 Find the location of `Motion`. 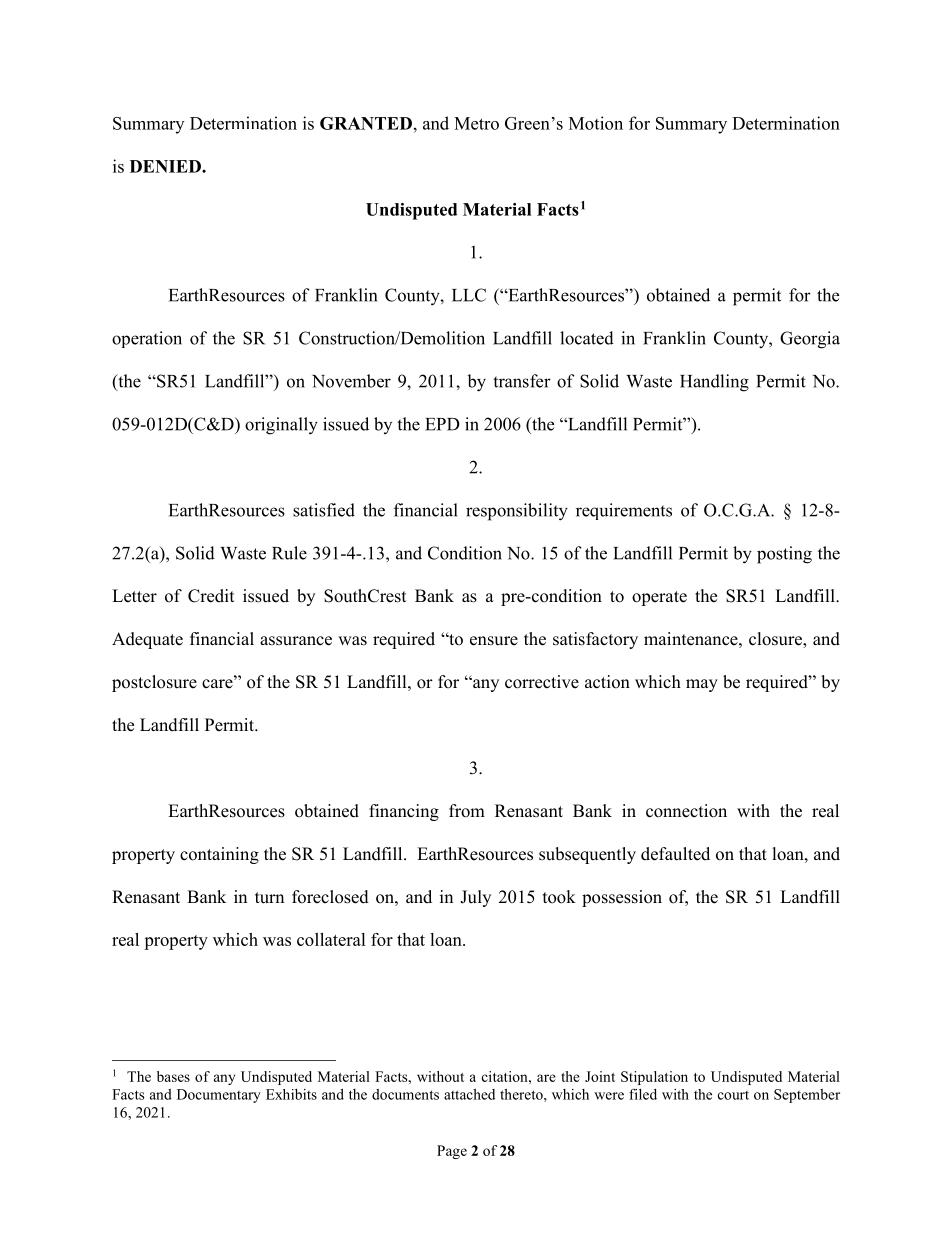

Motion is located at coordinates (596, 123).
